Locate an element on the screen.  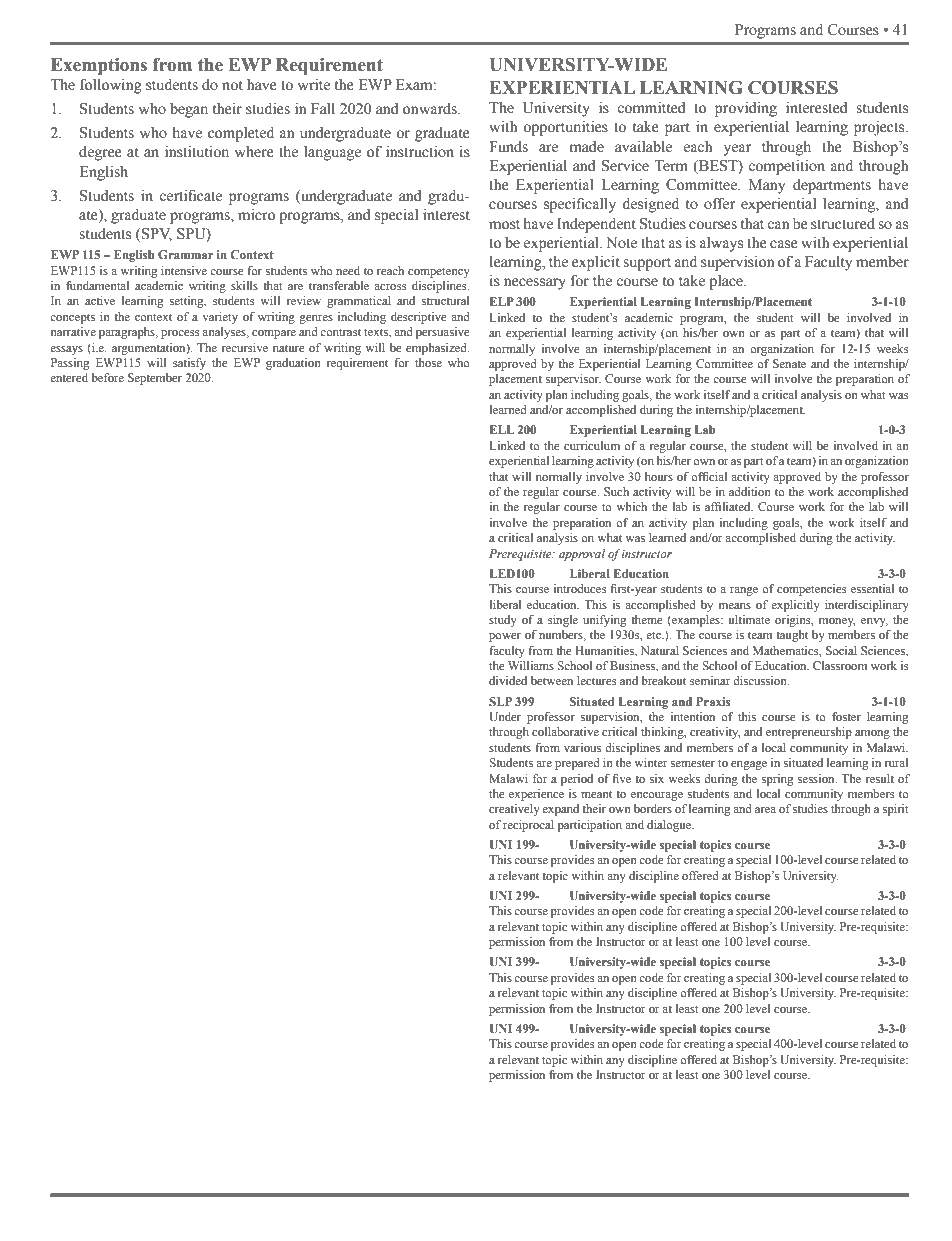
approval is located at coordinates (582, 555).
